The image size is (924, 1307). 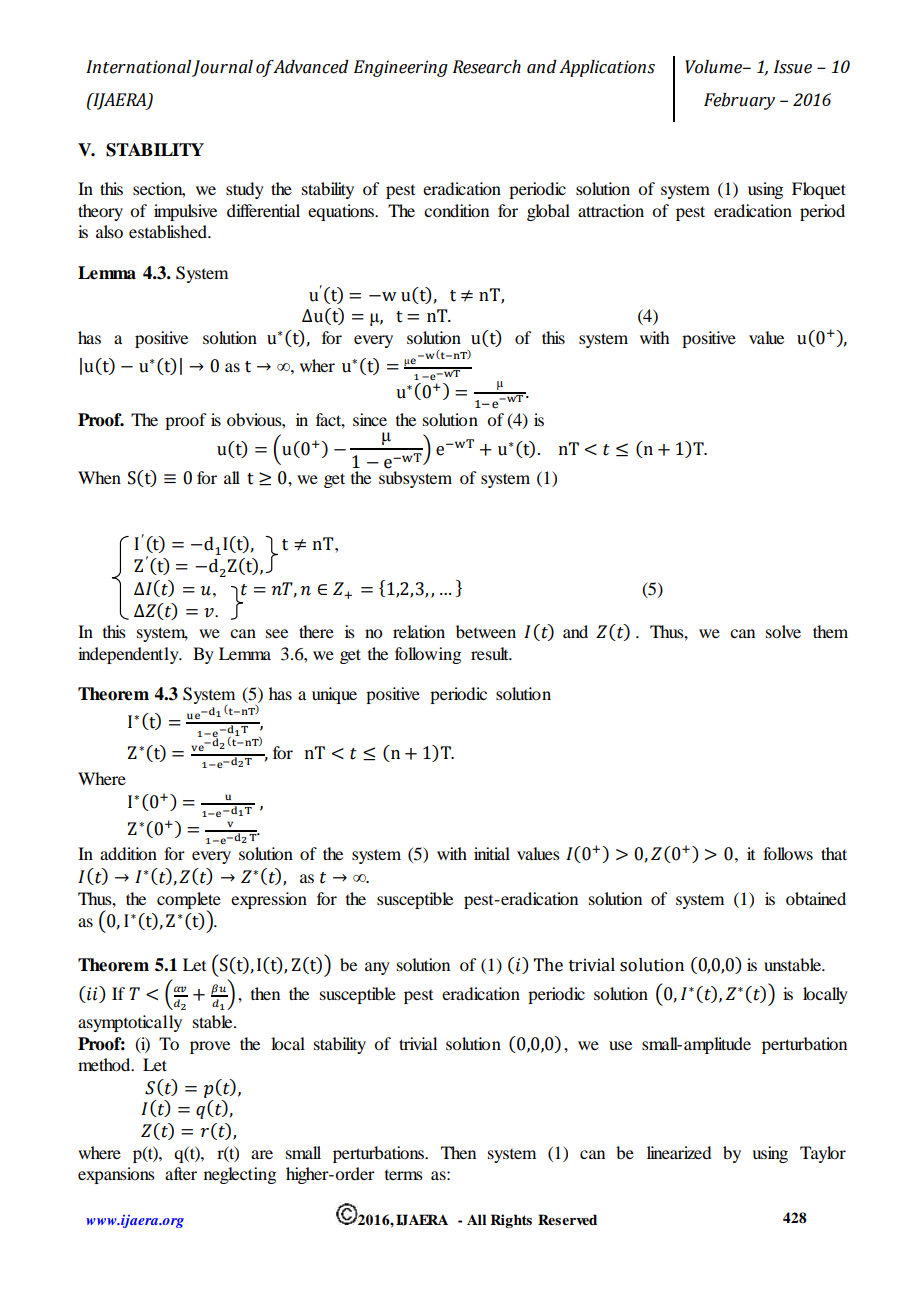 I want to click on Journal, so click(x=222, y=68).
